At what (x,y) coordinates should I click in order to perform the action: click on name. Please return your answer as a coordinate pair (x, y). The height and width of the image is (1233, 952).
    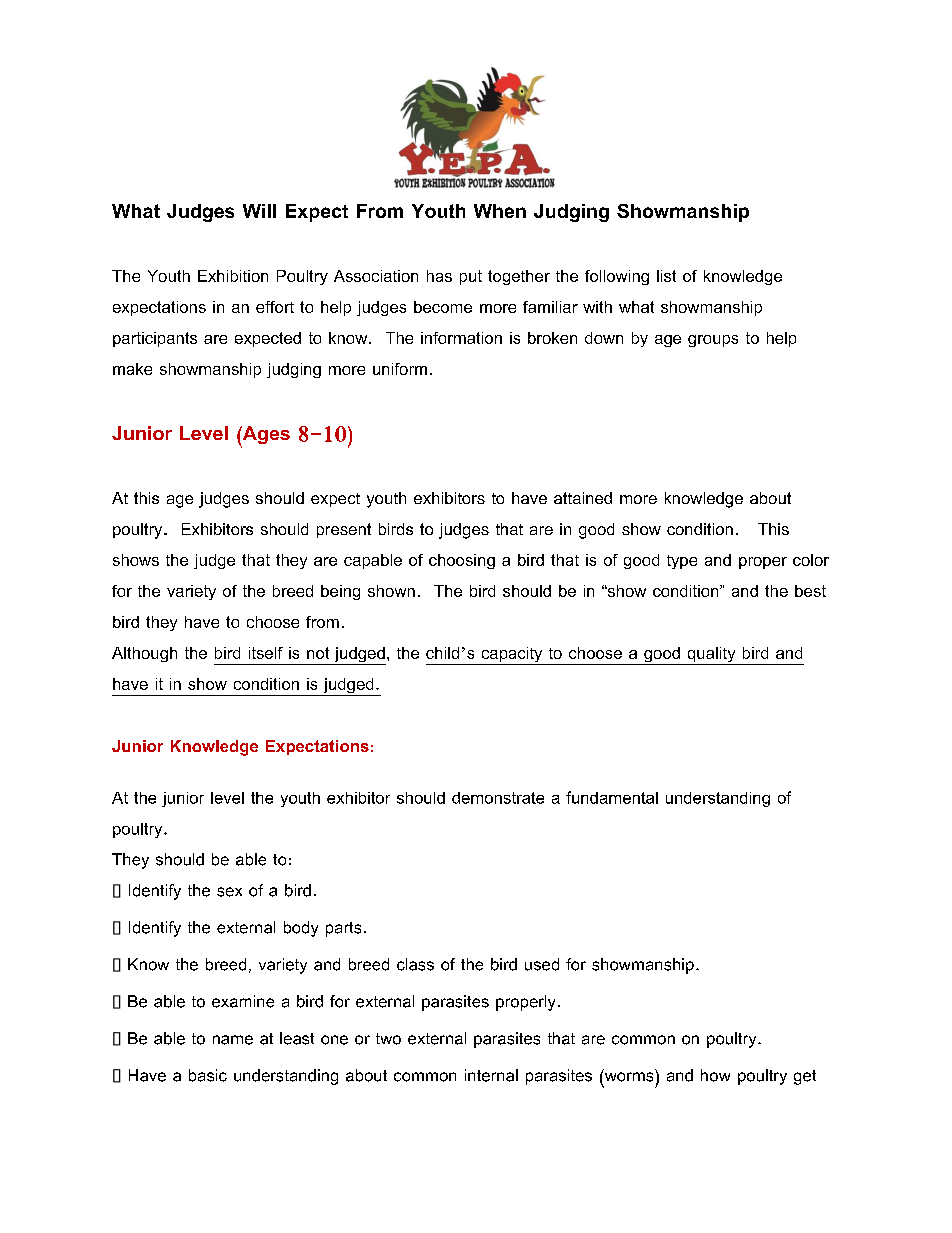
    Looking at the image, I should click on (233, 1040).
